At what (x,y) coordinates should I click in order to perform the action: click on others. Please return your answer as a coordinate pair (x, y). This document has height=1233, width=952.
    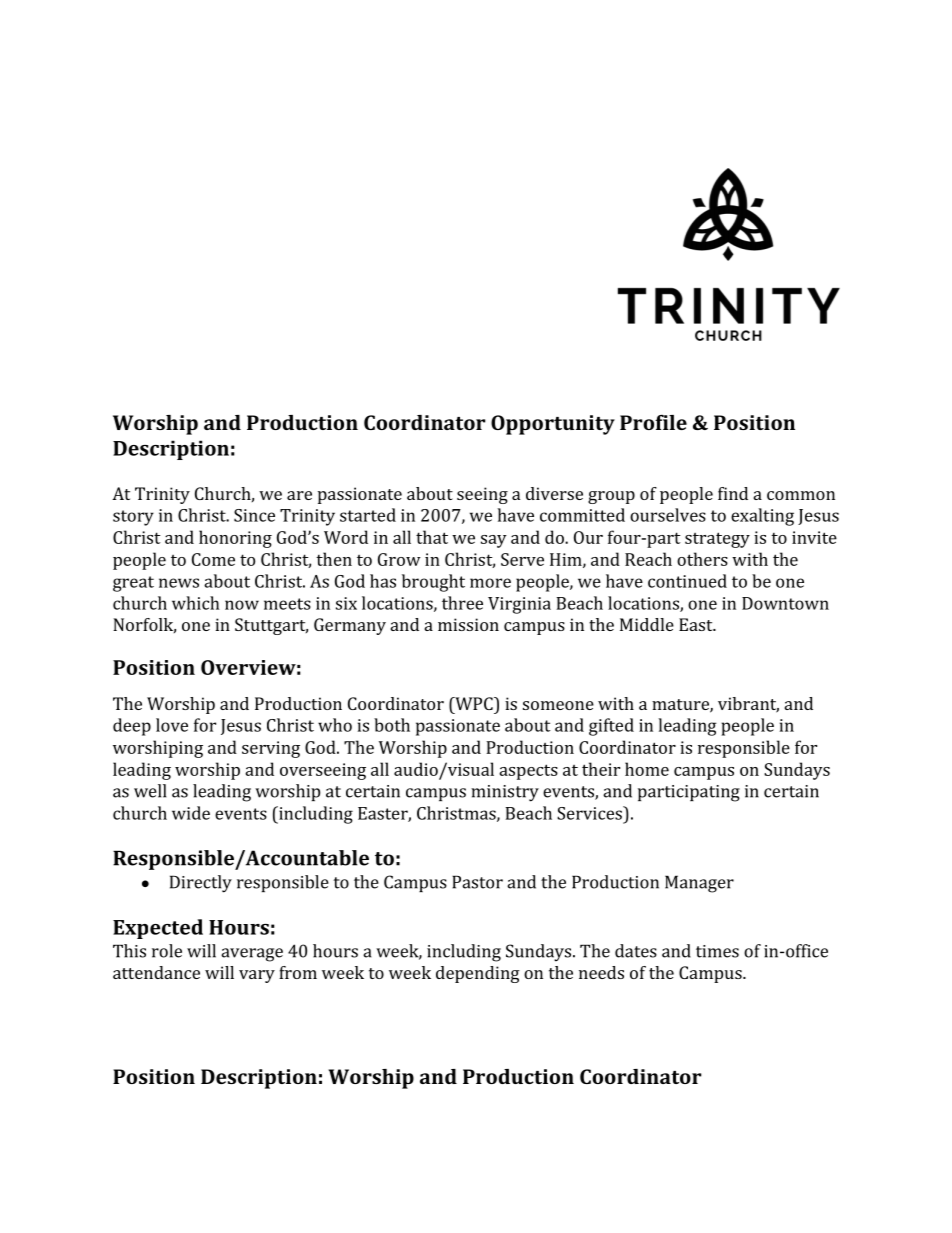
    Looking at the image, I should click on (702, 559).
